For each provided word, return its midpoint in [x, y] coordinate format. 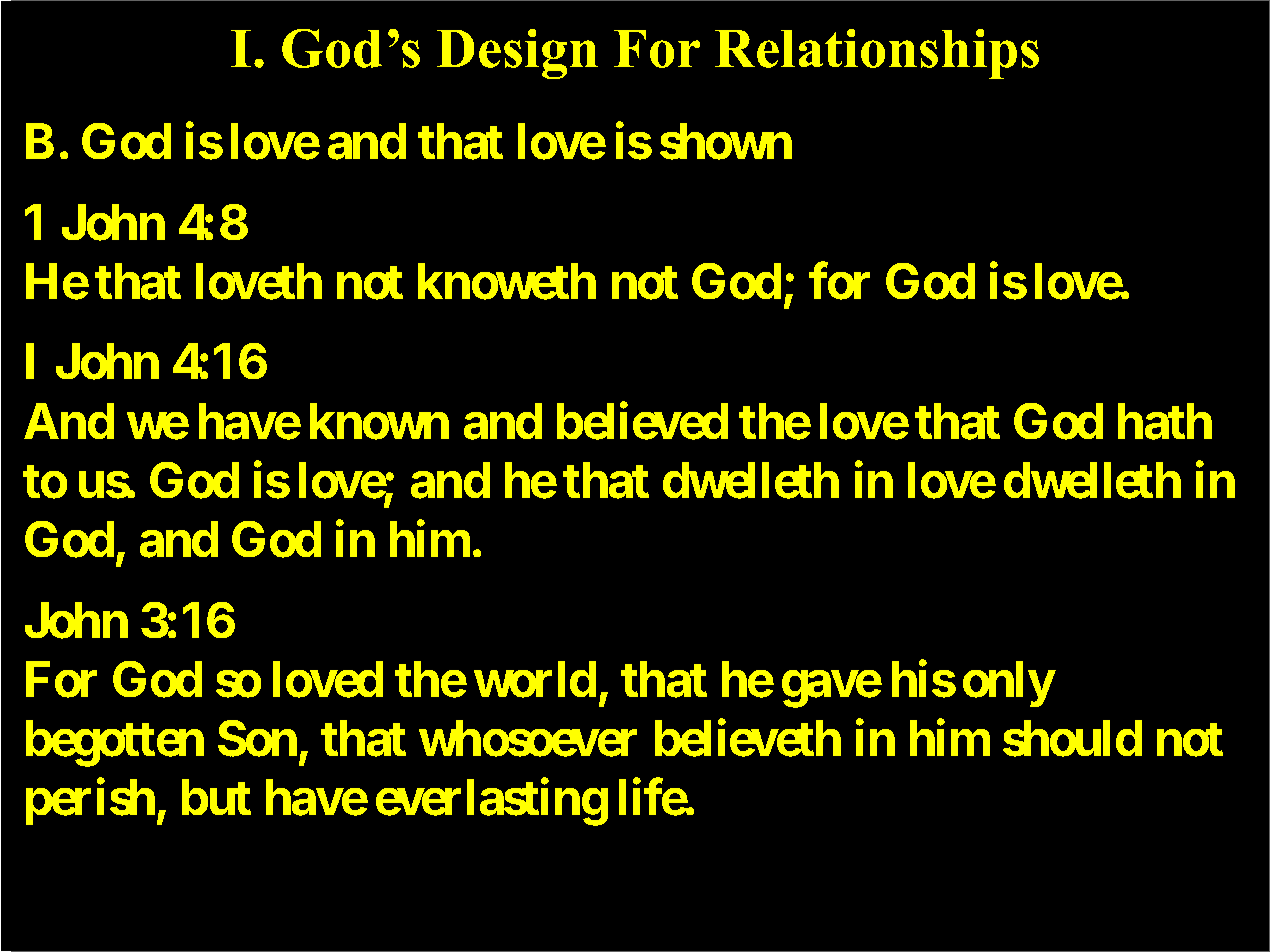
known [379, 421]
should [1072, 739]
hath [1165, 421]
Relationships [877, 54]
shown [726, 142]
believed [642, 421]
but [216, 797]
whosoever [528, 739]
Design [517, 54]
